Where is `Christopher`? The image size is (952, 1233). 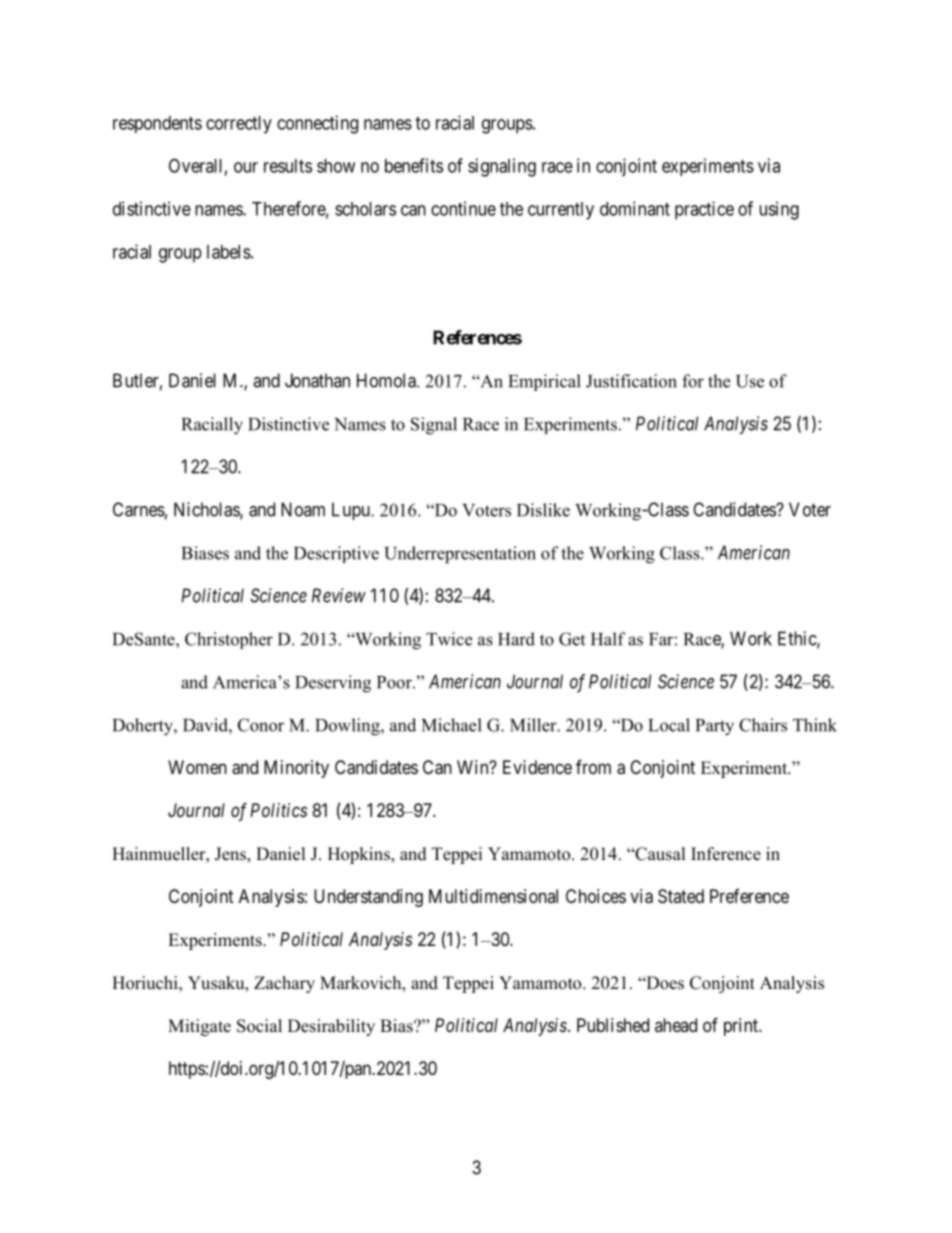 Christopher is located at coordinates (229, 640).
